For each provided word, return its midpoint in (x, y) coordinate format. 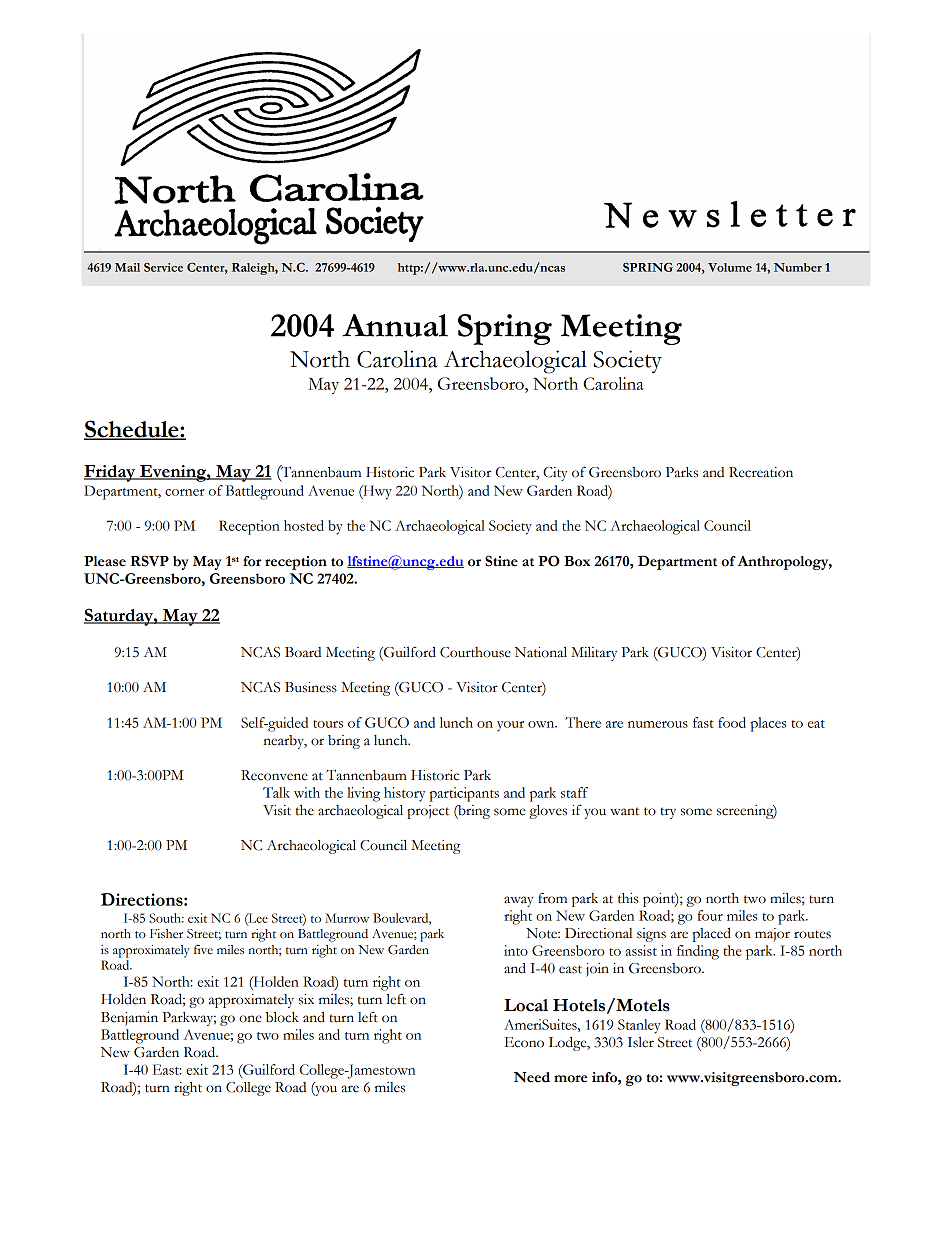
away (518, 901)
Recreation (761, 472)
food (732, 722)
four (710, 915)
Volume (730, 267)
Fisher (166, 934)
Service (163, 267)
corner (184, 492)
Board (303, 652)
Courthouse (475, 652)
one (250, 1019)
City (555, 474)
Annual (395, 325)
